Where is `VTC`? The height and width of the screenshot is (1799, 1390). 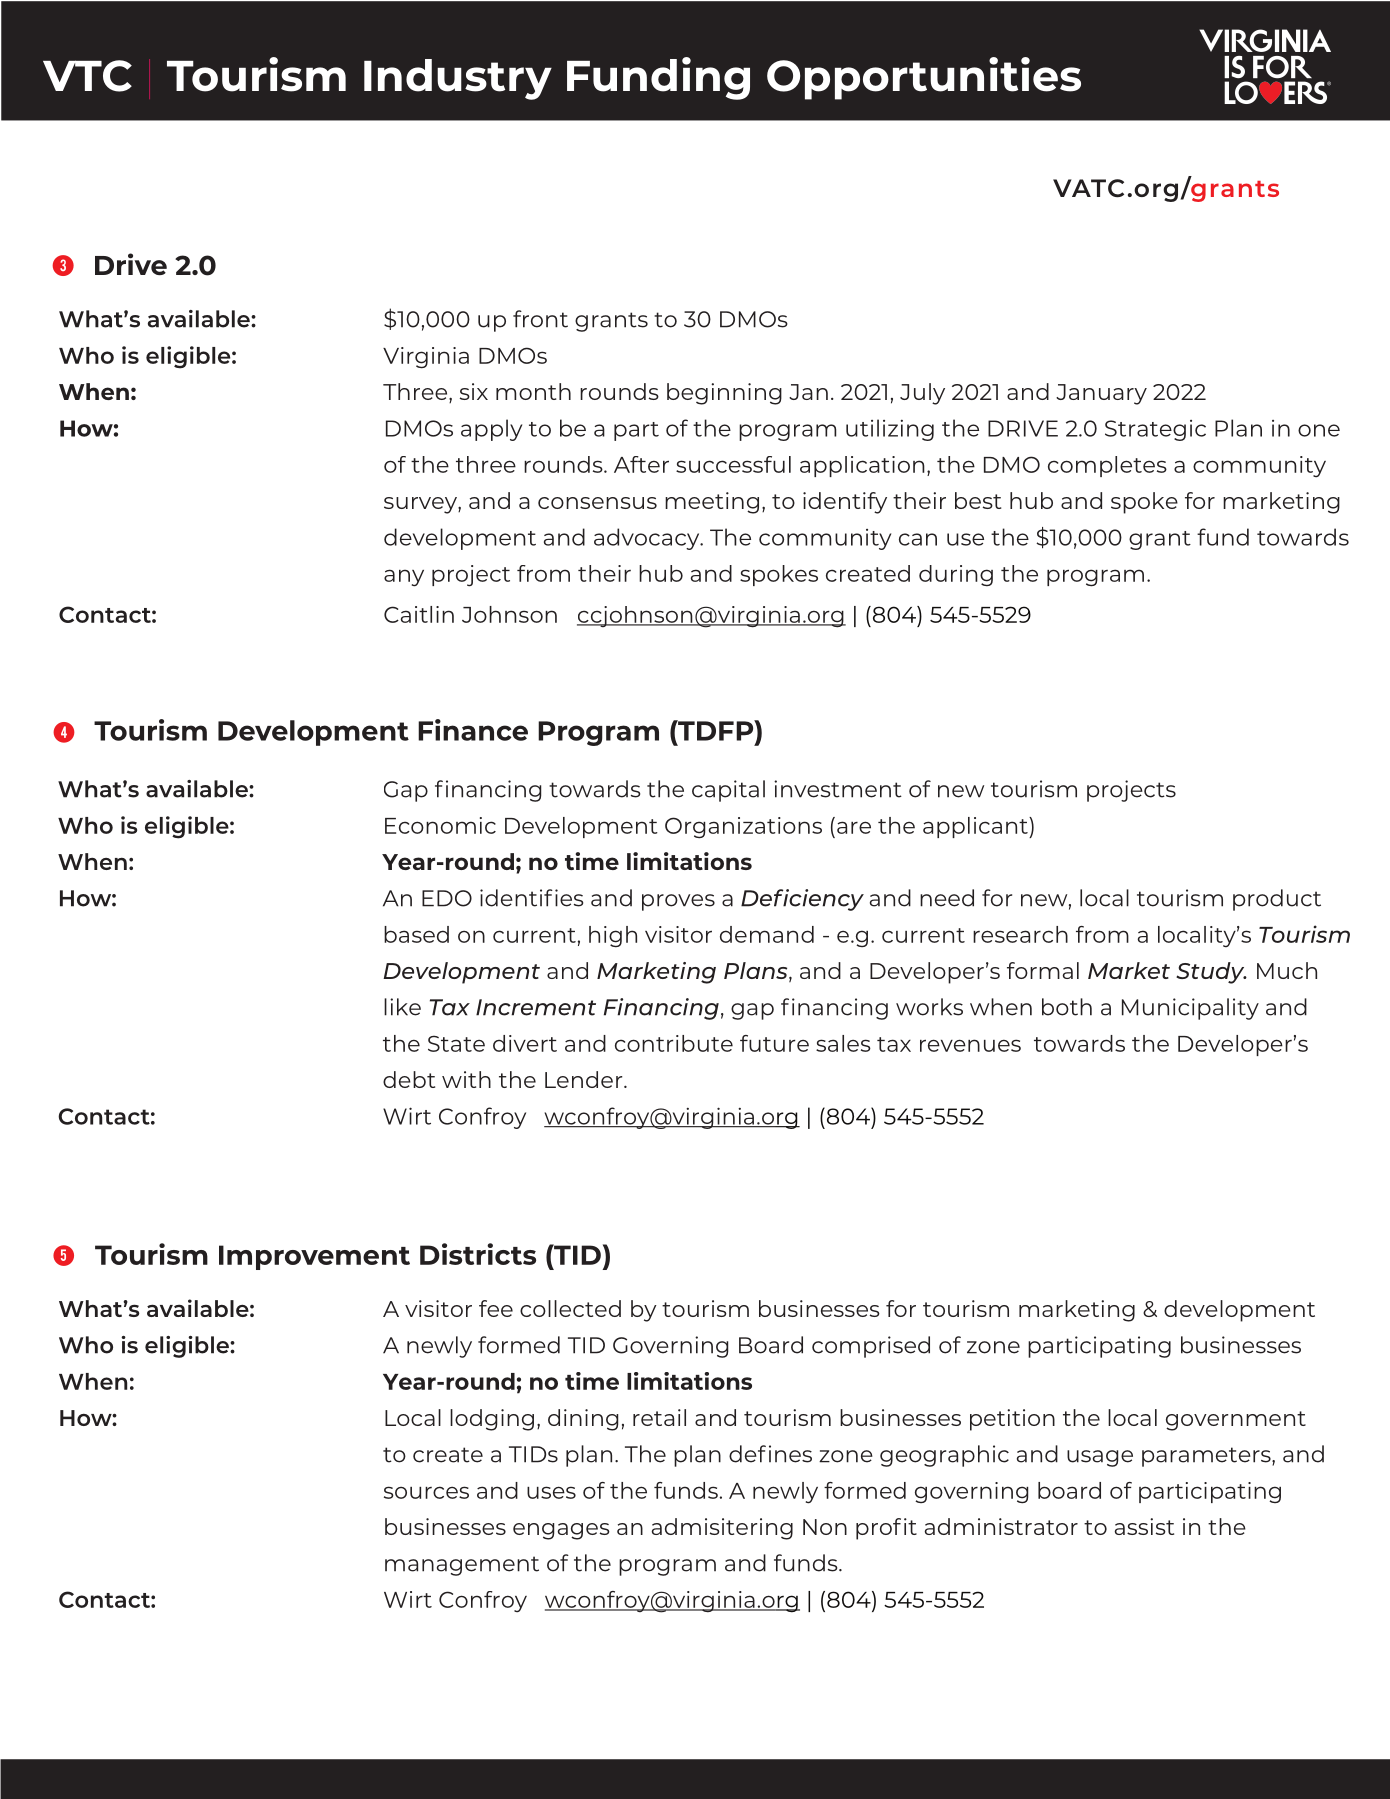
VTC is located at coordinates (87, 76).
